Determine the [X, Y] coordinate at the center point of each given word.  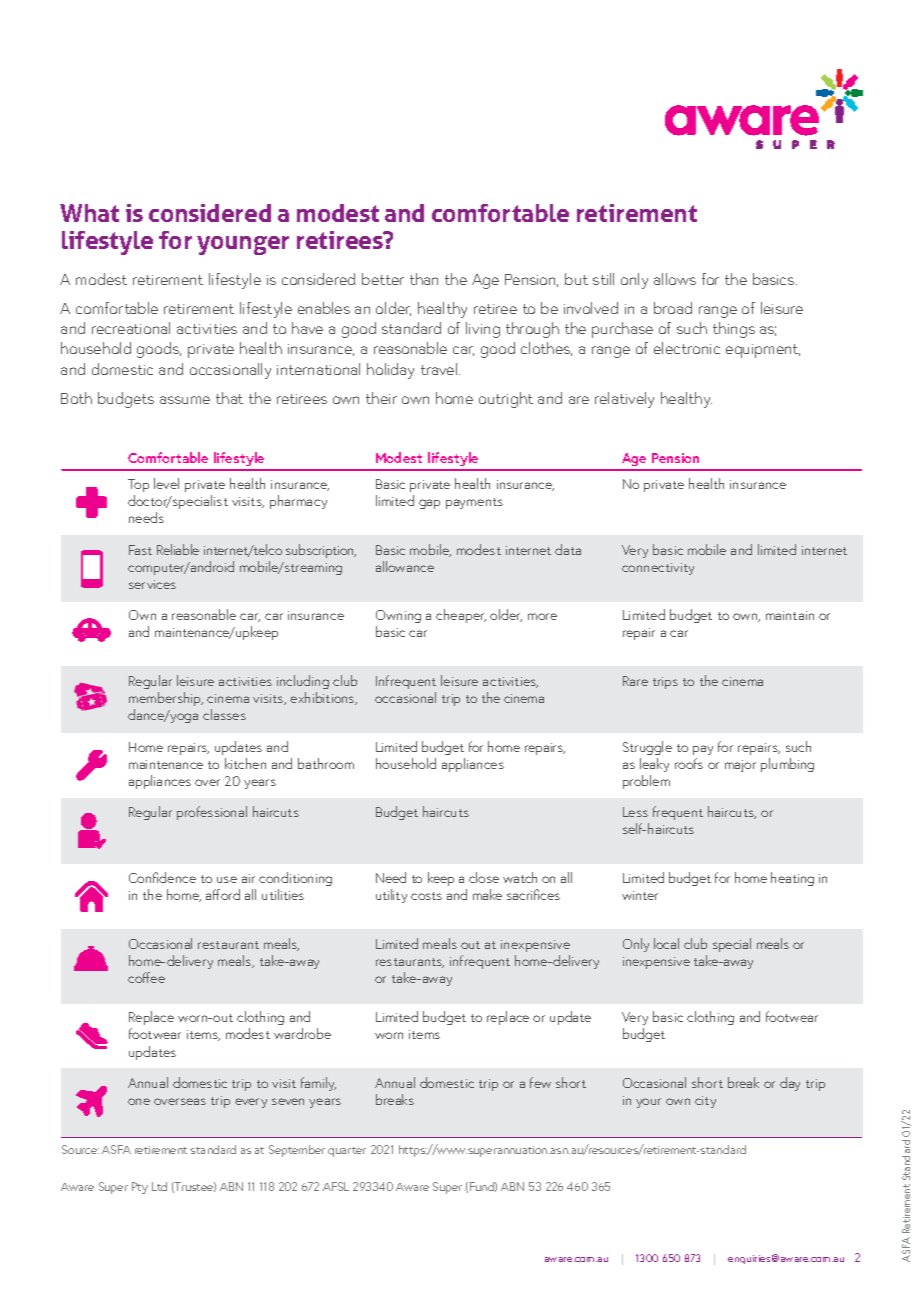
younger [243, 245]
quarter [347, 1152]
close [484, 877]
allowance [405, 566]
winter [640, 895]
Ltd [159, 1186]
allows [675, 279]
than [424, 279]
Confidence [162, 877]
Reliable [178, 549]
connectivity [658, 569]
